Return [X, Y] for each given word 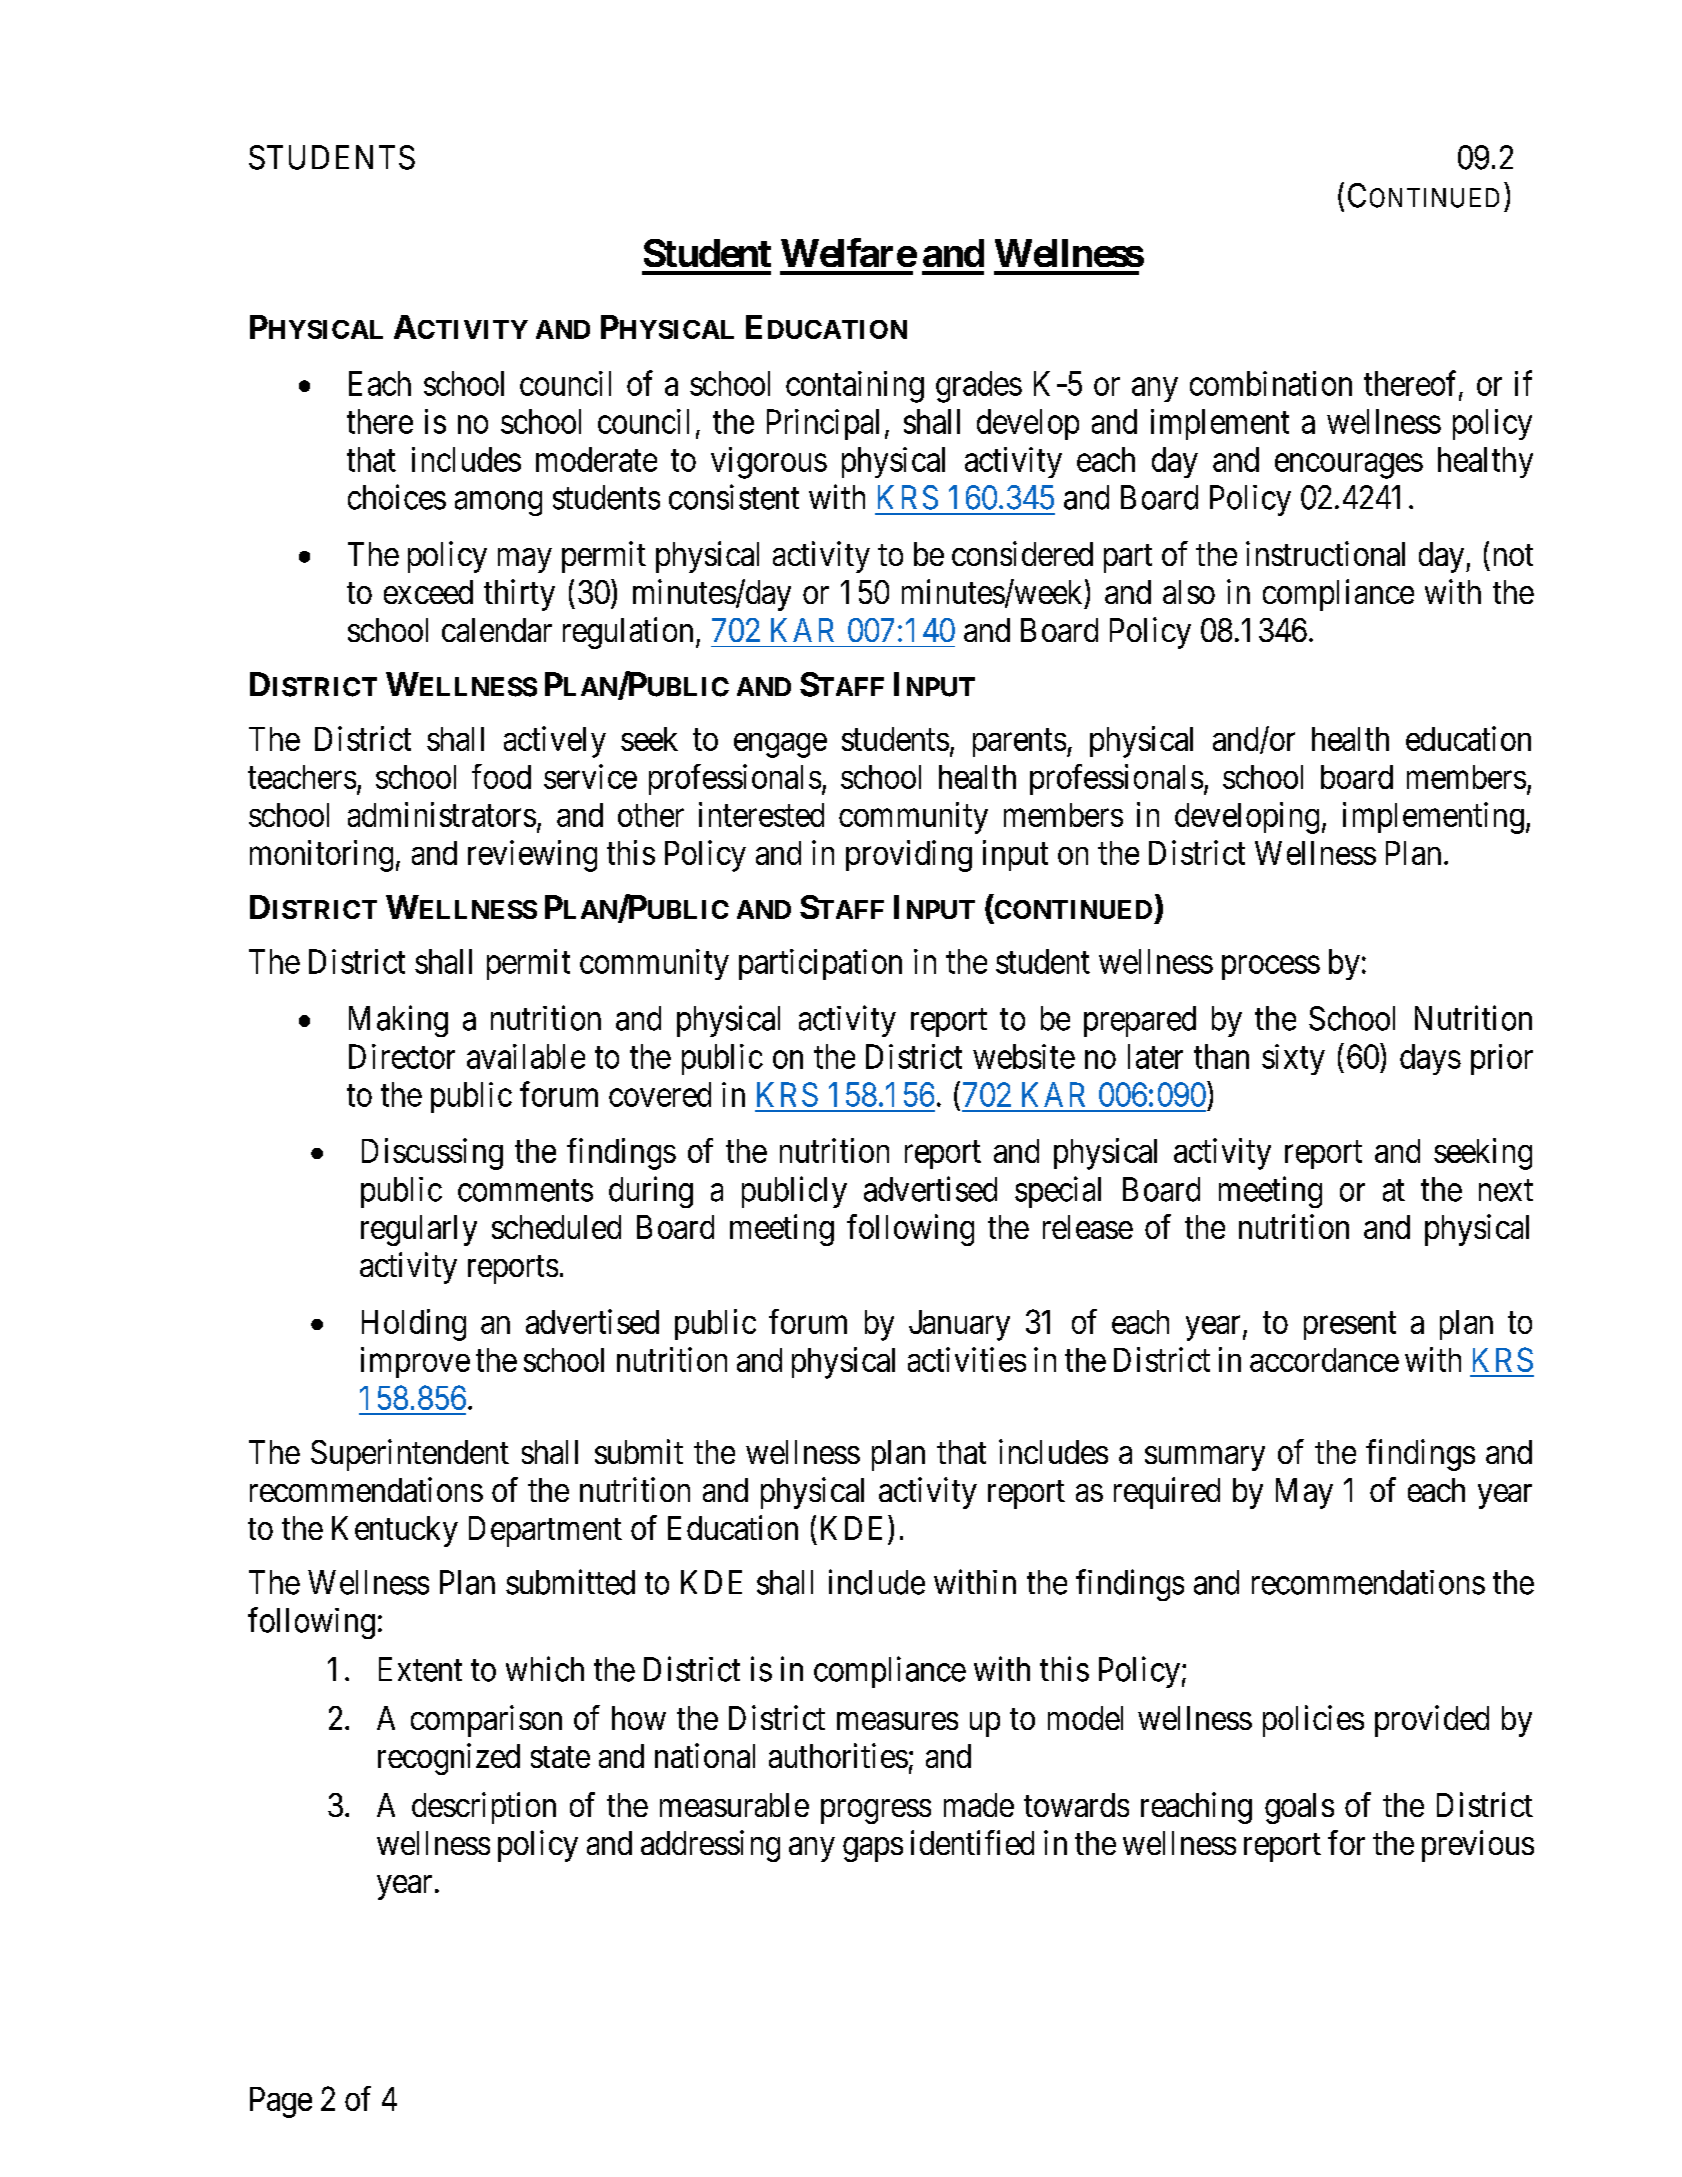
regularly [419, 1230]
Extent [420, 1669]
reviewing [532, 856]
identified [972, 1842]
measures [897, 1721]
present [1350, 1326]
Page [281, 2102]
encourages [1349, 466]
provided [1432, 1721]
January [959, 1325]
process [1271, 968]
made [979, 1805]
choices [397, 497]
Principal [823, 424]
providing [909, 856]
